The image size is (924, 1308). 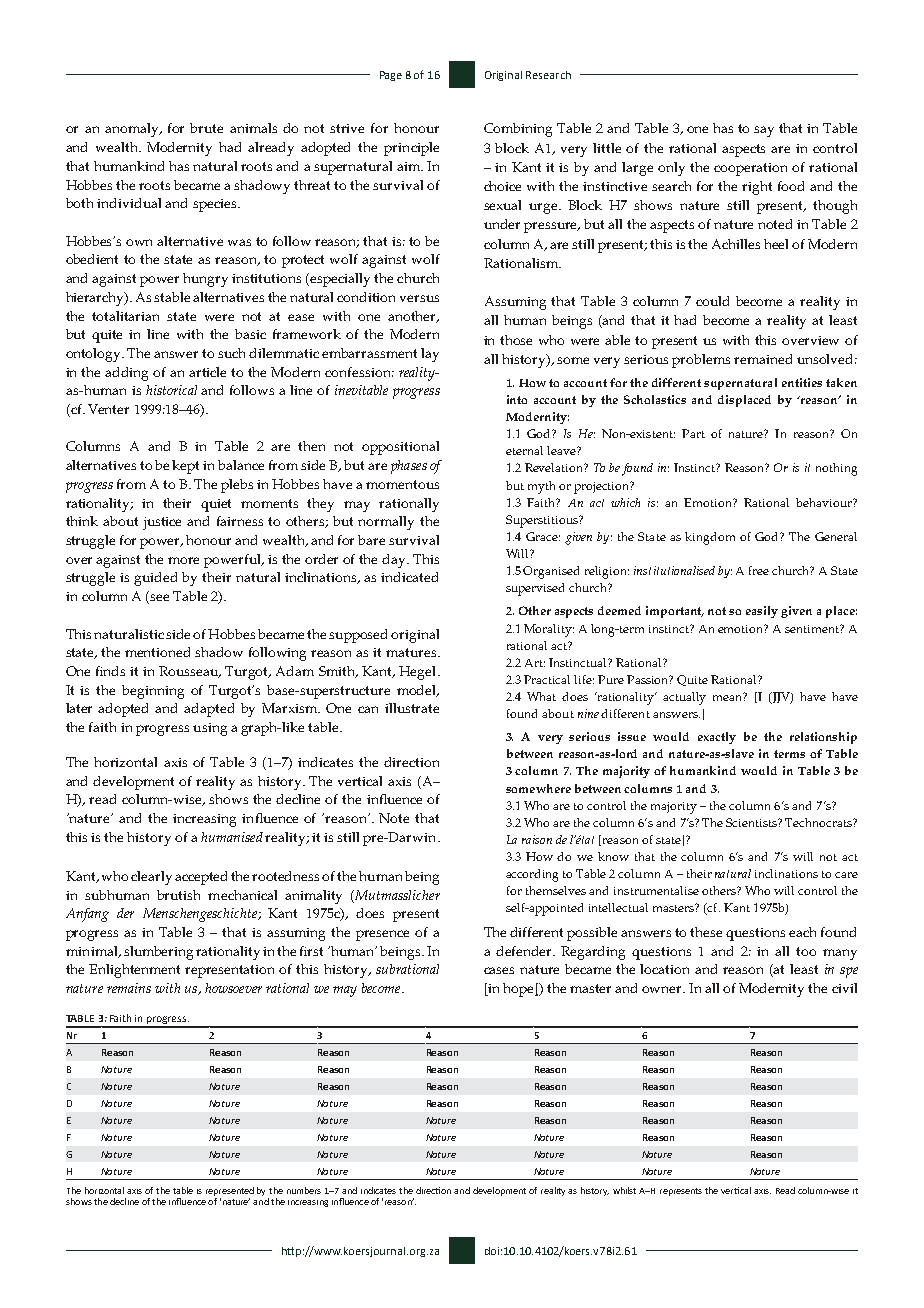 I want to click on Combining, so click(x=518, y=130).
